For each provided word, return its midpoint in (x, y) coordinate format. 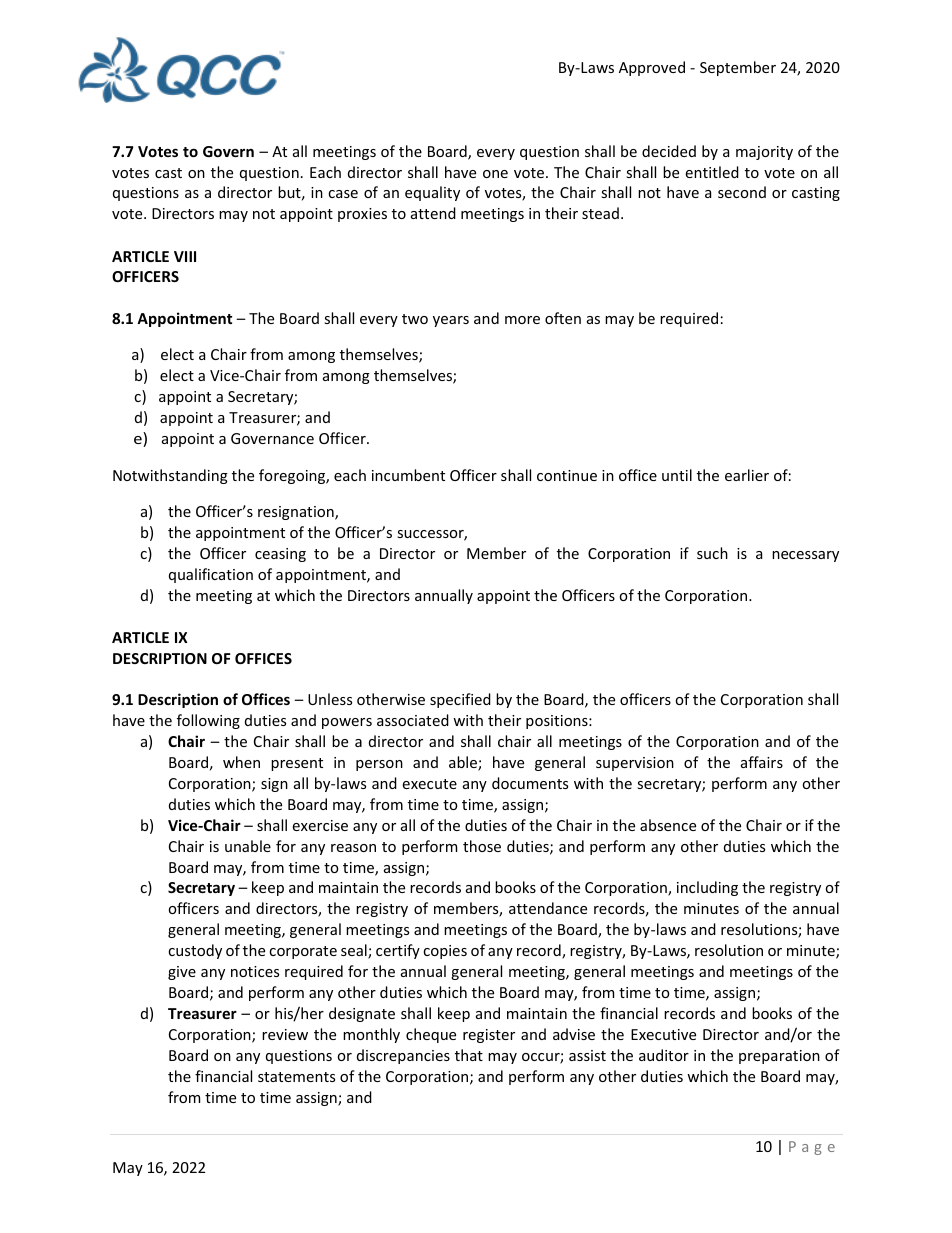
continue (567, 475)
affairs (762, 762)
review (285, 1034)
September (738, 68)
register (489, 1036)
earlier (747, 475)
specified (460, 700)
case (343, 194)
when (241, 762)
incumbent (408, 475)
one (495, 174)
